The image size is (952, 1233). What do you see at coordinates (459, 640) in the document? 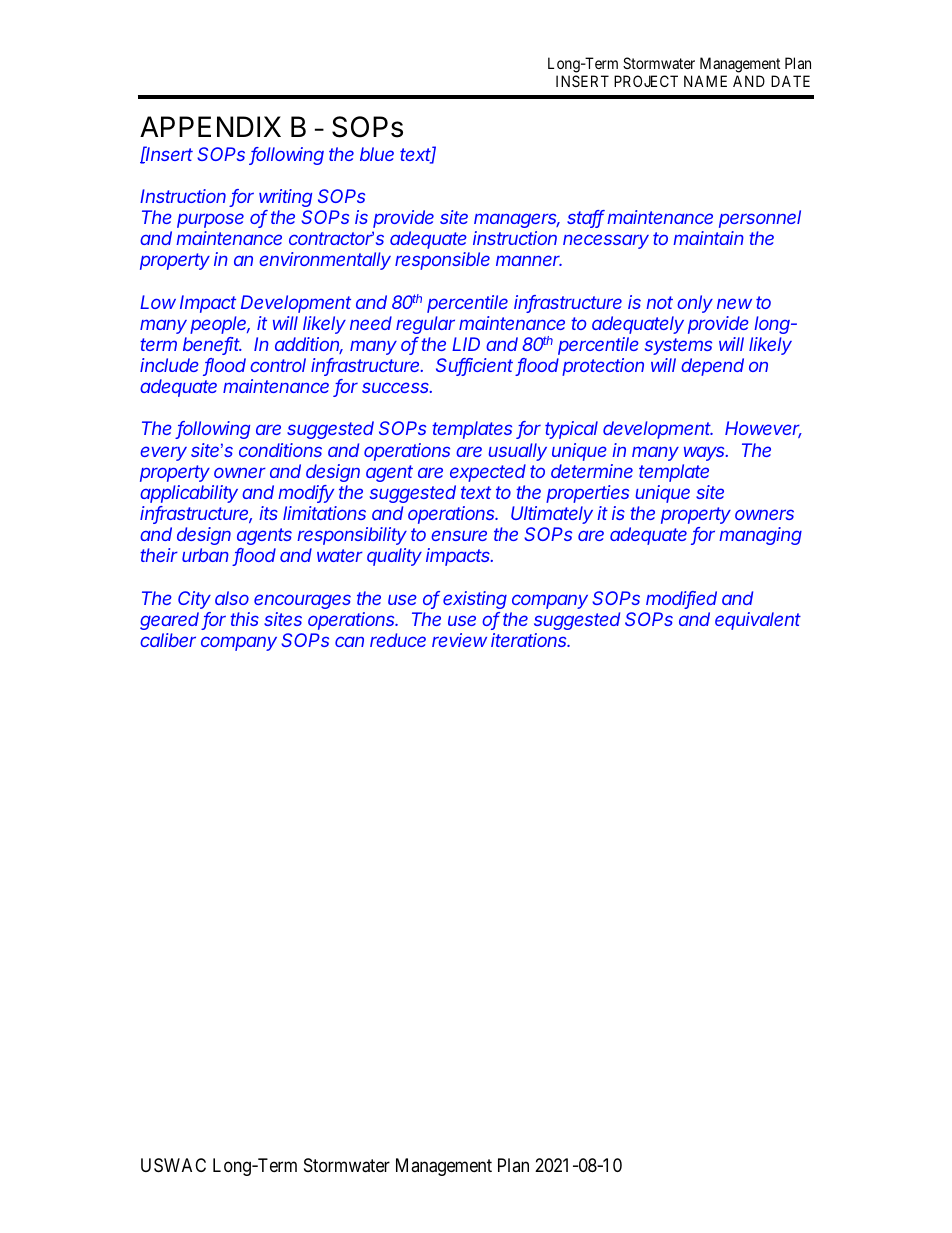
I see `review` at bounding box center [459, 640].
